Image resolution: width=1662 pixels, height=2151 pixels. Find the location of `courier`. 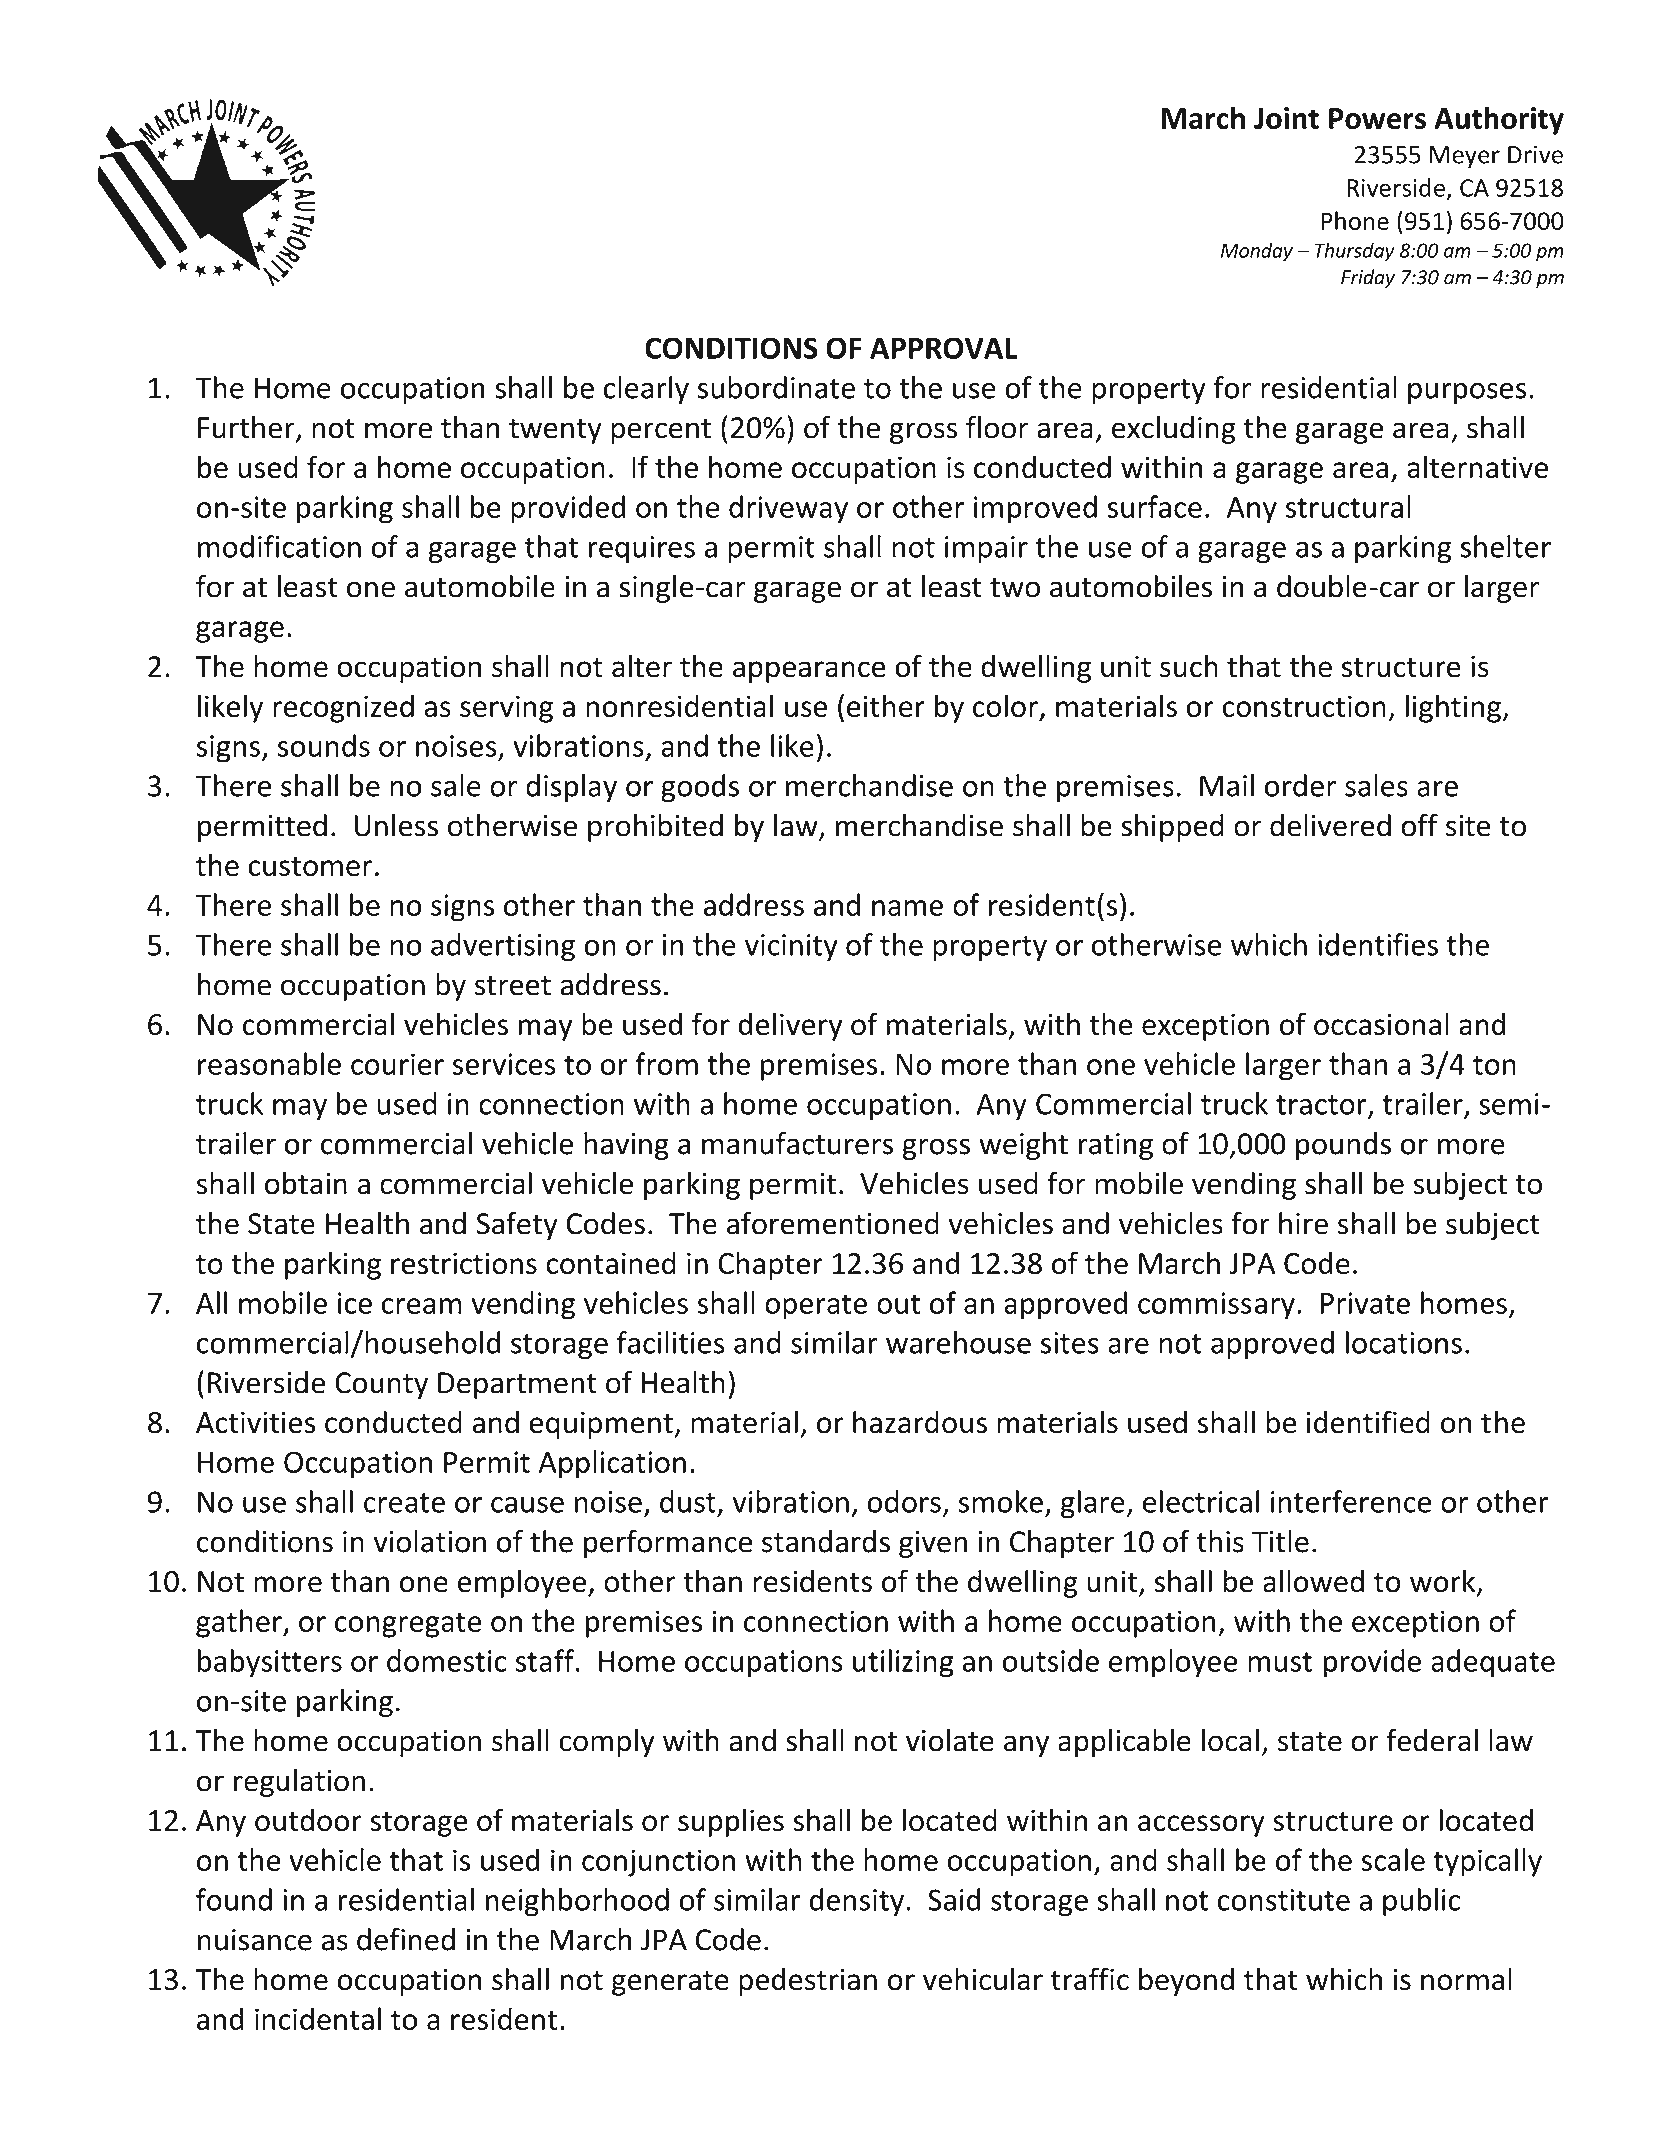

courier is located at coordinates (397, 1064).
